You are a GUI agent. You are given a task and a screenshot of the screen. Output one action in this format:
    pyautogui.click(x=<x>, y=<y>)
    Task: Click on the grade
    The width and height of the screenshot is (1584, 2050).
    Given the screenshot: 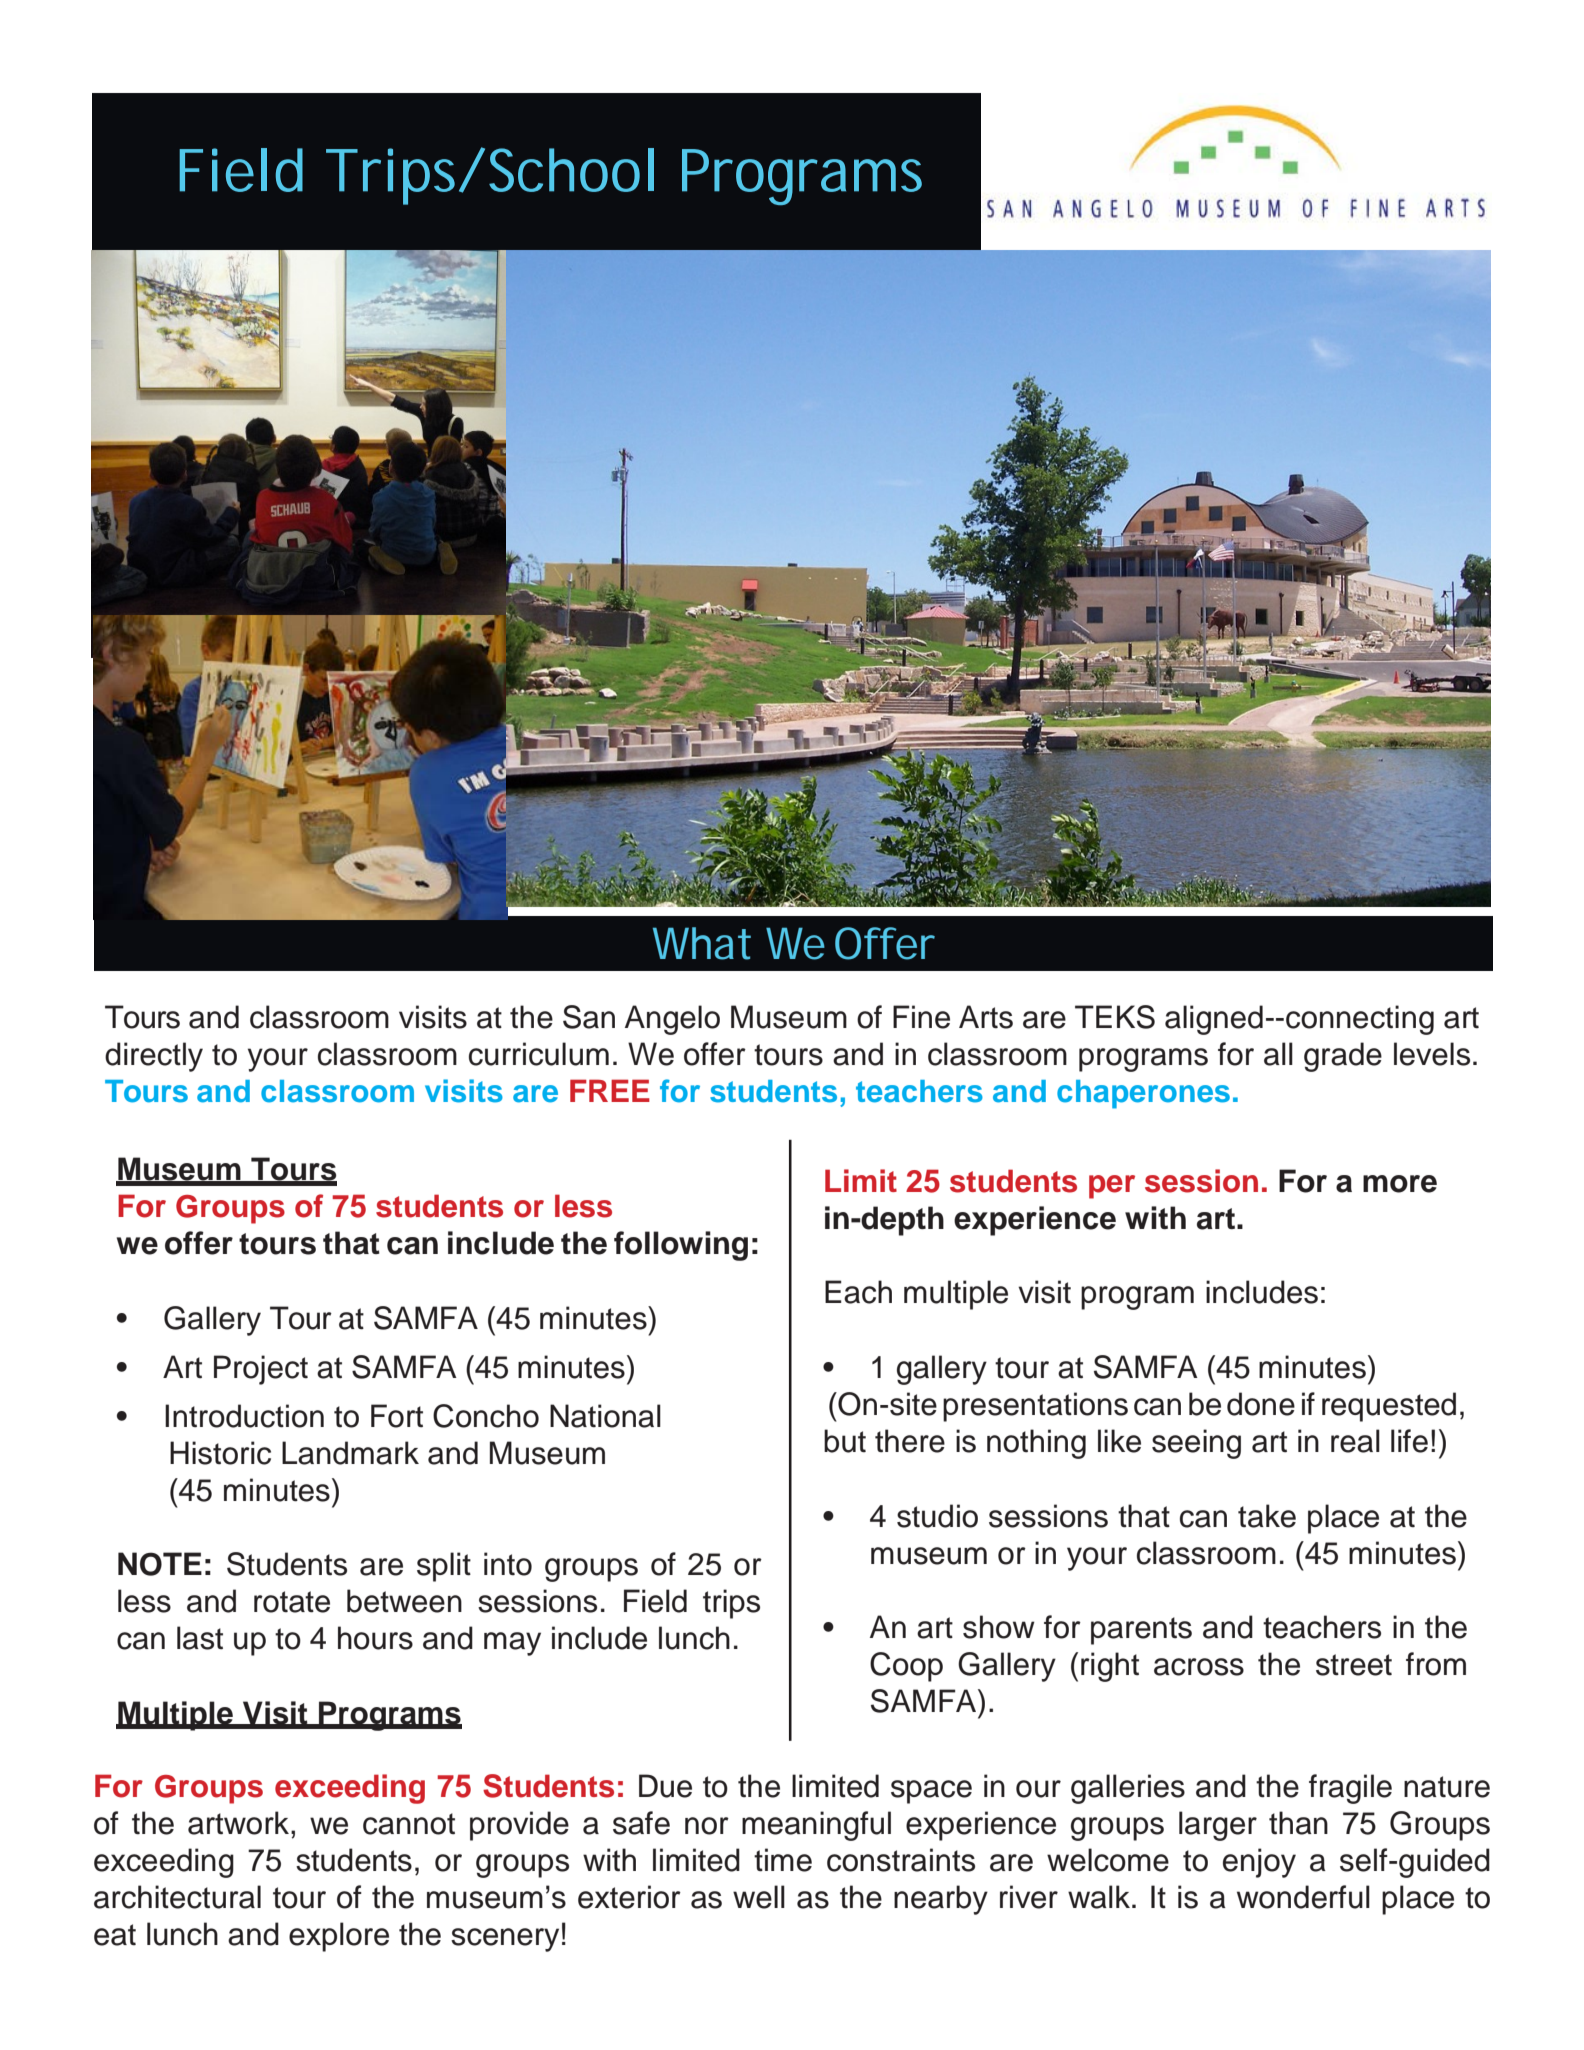 What is the action you would take?
    pyautogui.click(x=1343, y=1057)
